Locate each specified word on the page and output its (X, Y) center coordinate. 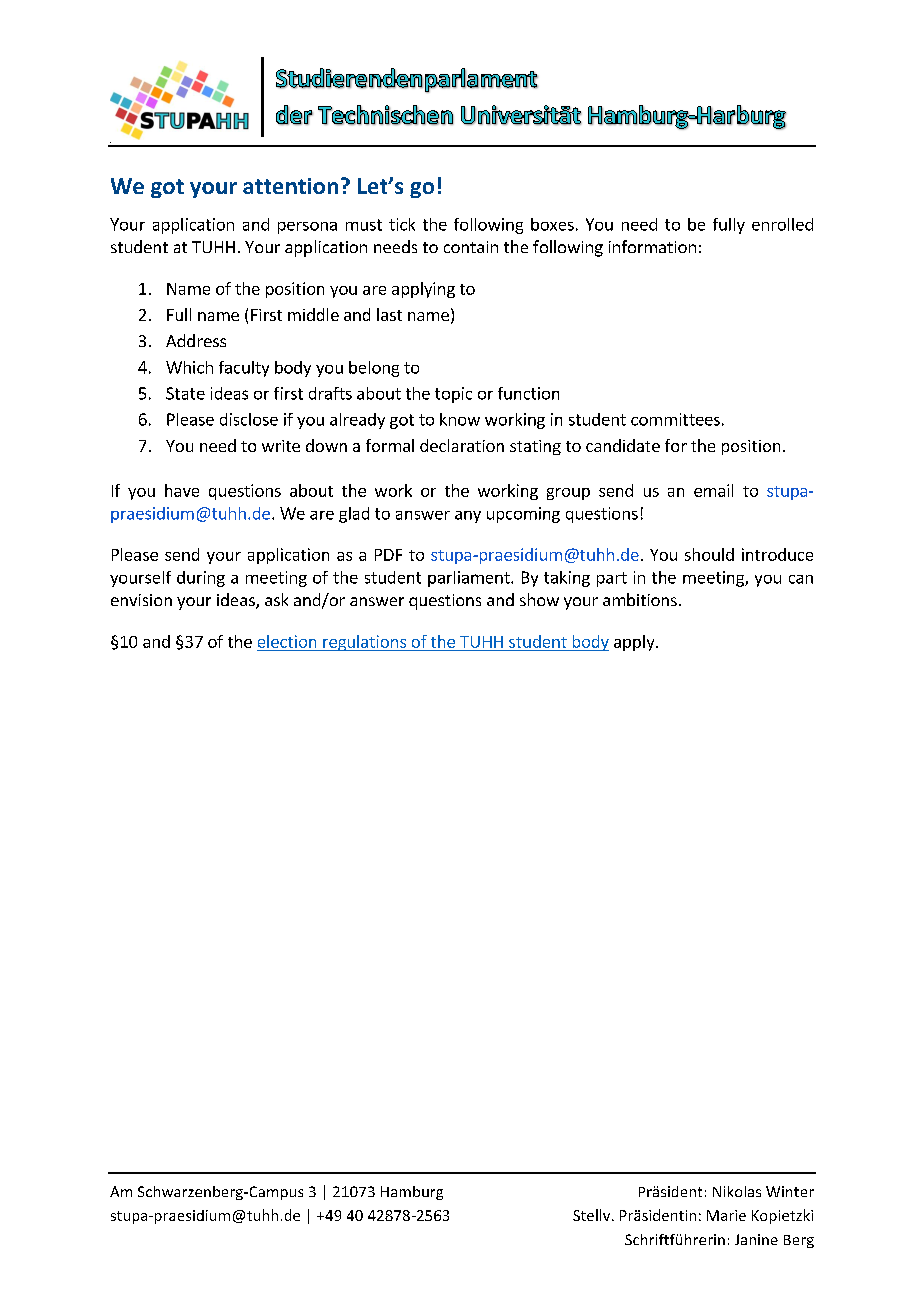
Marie (726, 1215)
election (287, 641)
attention (290, 186)
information (652, 246)
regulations (365, 643)
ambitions (640, 599)
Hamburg (412, 1193)
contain (471, 247)
